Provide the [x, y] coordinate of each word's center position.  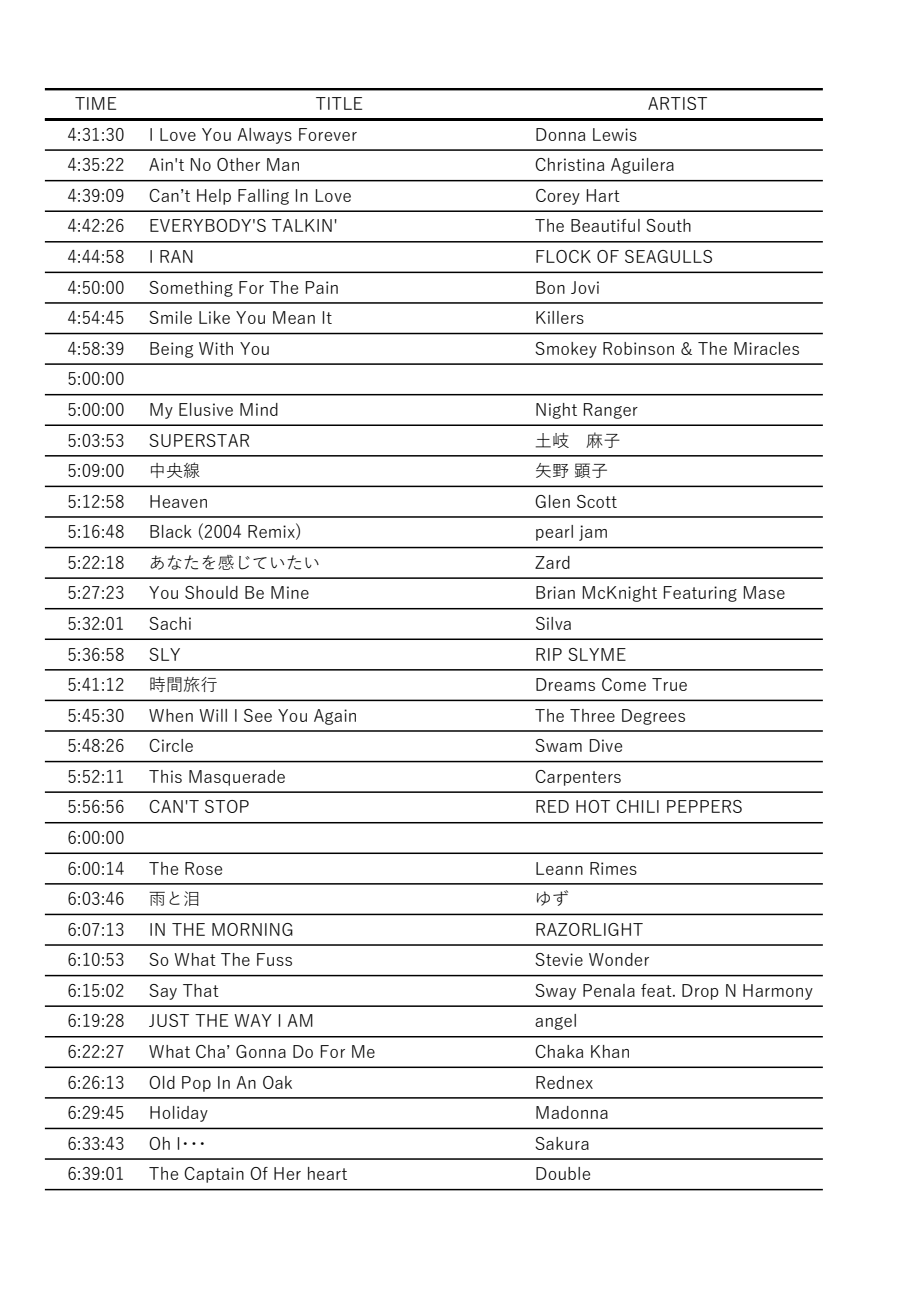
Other [238, 164]
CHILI [637, 806]
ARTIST [677, 103]
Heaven [178, 501]
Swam [558, 745]
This [165, 776]
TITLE [339, 103]
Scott [597, 501]
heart [327, 1173]
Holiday [179, 1114]
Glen [552, 501]
